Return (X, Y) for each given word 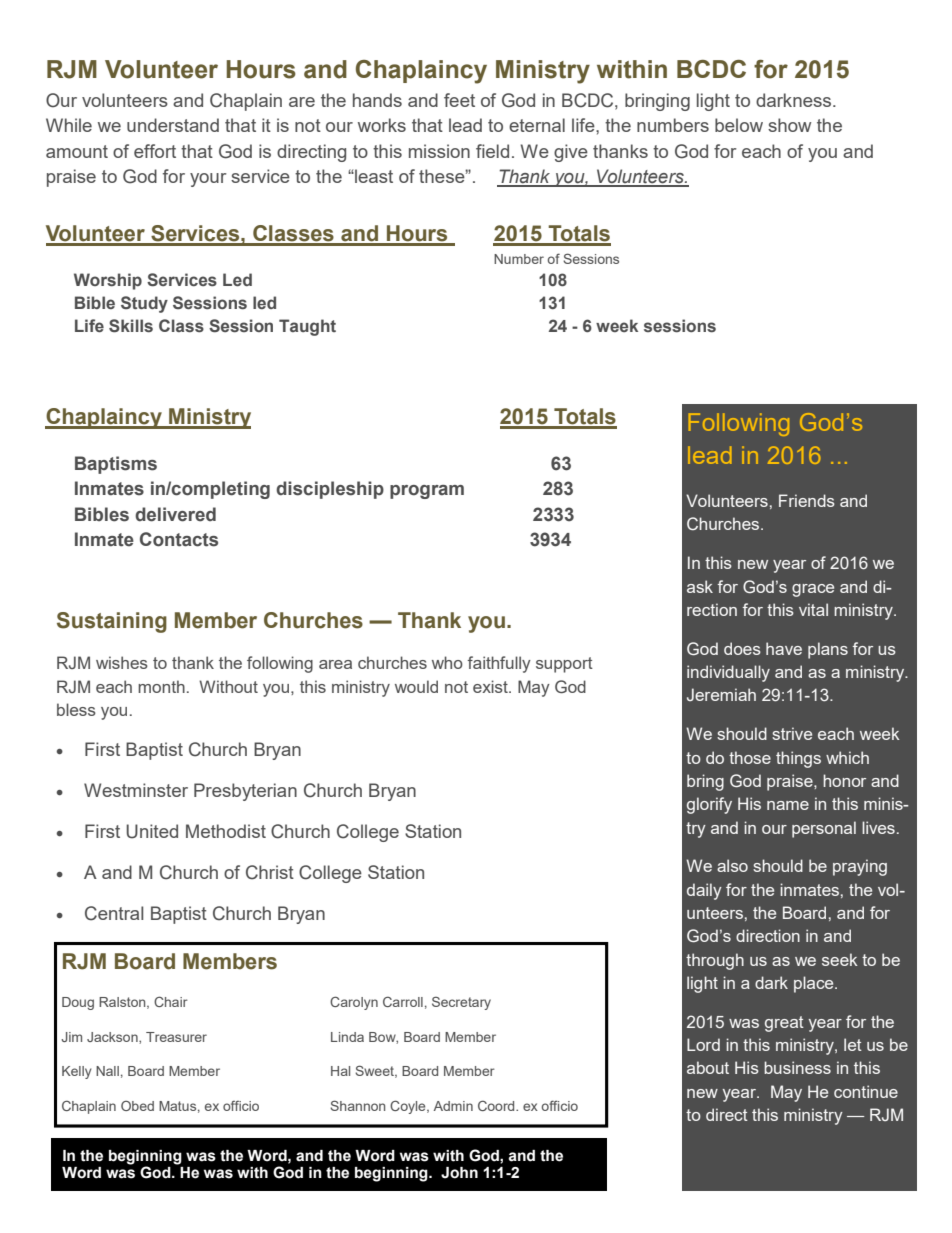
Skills (131, 326)
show (789, 125)
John (459, 1173)
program (427, 492)
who (447, 662)
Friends (807, 500)
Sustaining (112, 622)
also (732, 865)
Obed (137, 1106)
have (784, 648)
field (492, 151)
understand (173, 125)
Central (114, 913)
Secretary (461, 1003)
